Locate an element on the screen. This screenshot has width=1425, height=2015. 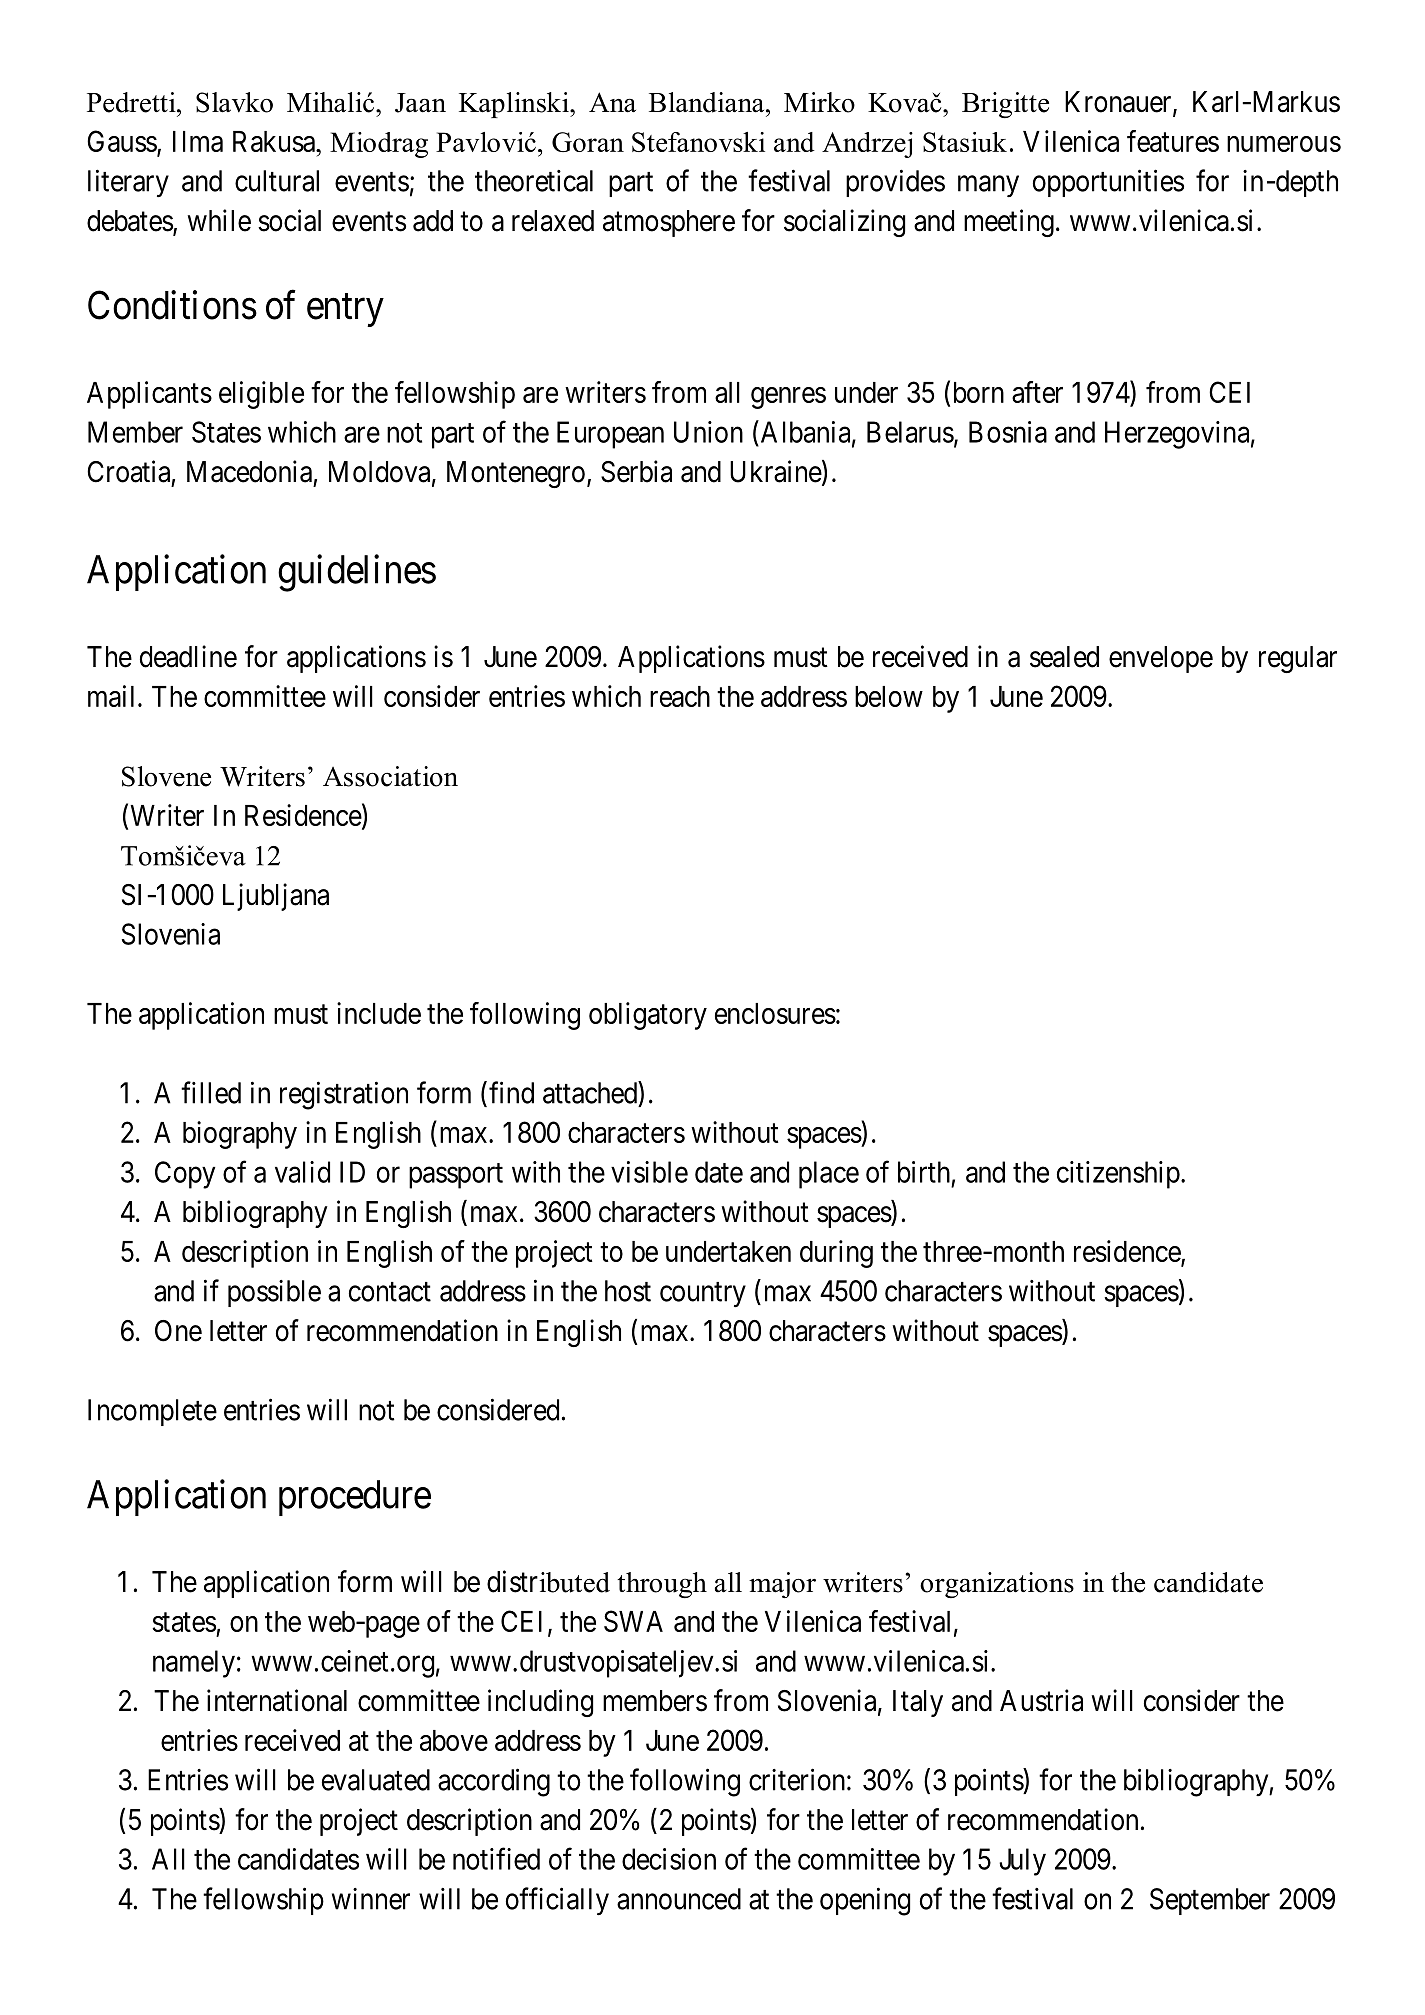
possible is located at coordinates (274, 1293).
